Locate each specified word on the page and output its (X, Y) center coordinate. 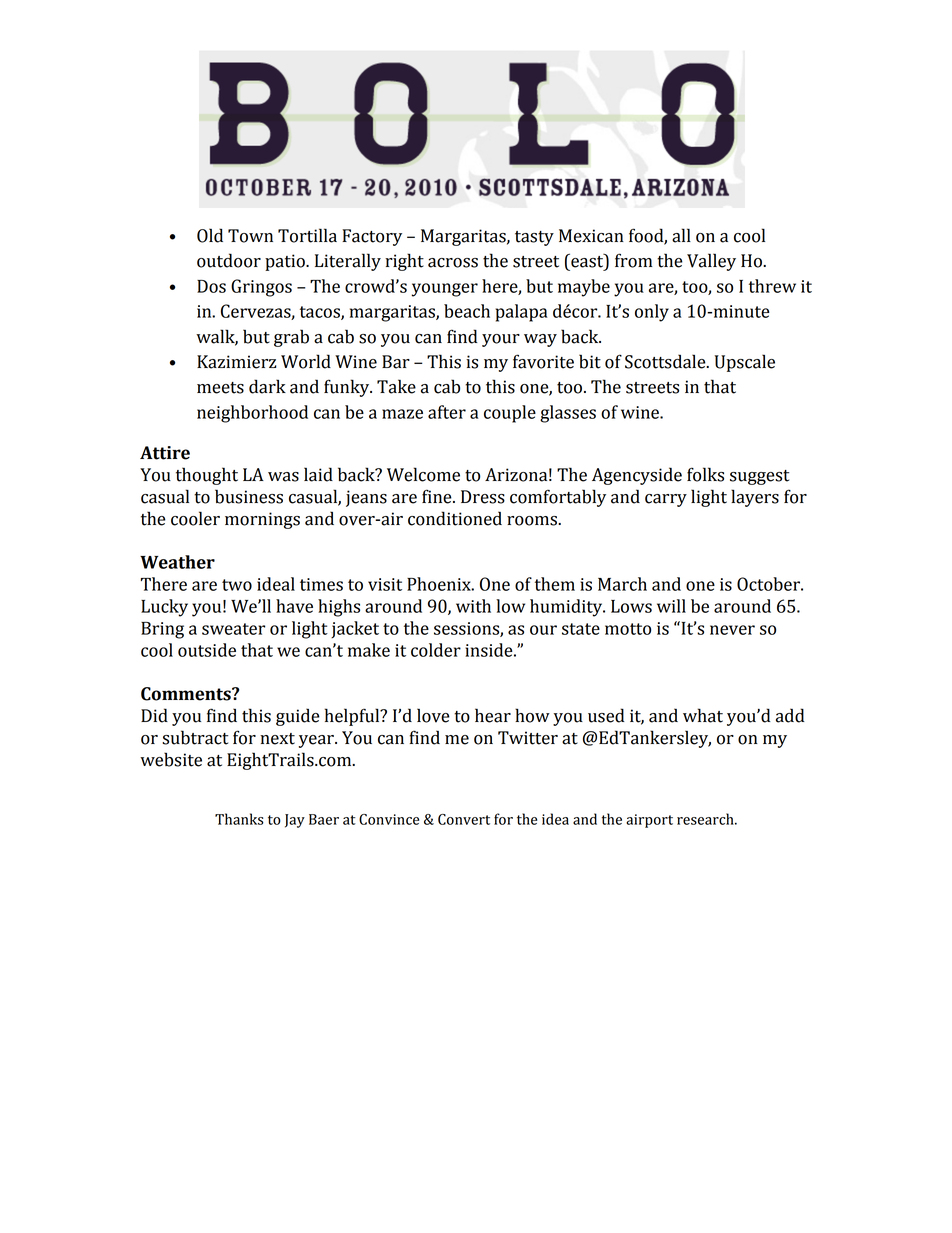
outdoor (229, 260)
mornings (262, 520)
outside (207, 650)
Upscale (745, 363)
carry (666, 500)
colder (436, 650)
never (732, 630)
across (453, 263)
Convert (464, 819)
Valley (711, 262)
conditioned (455, 518)
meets (220, 388)
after (447, 412)
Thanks (239, 819)
